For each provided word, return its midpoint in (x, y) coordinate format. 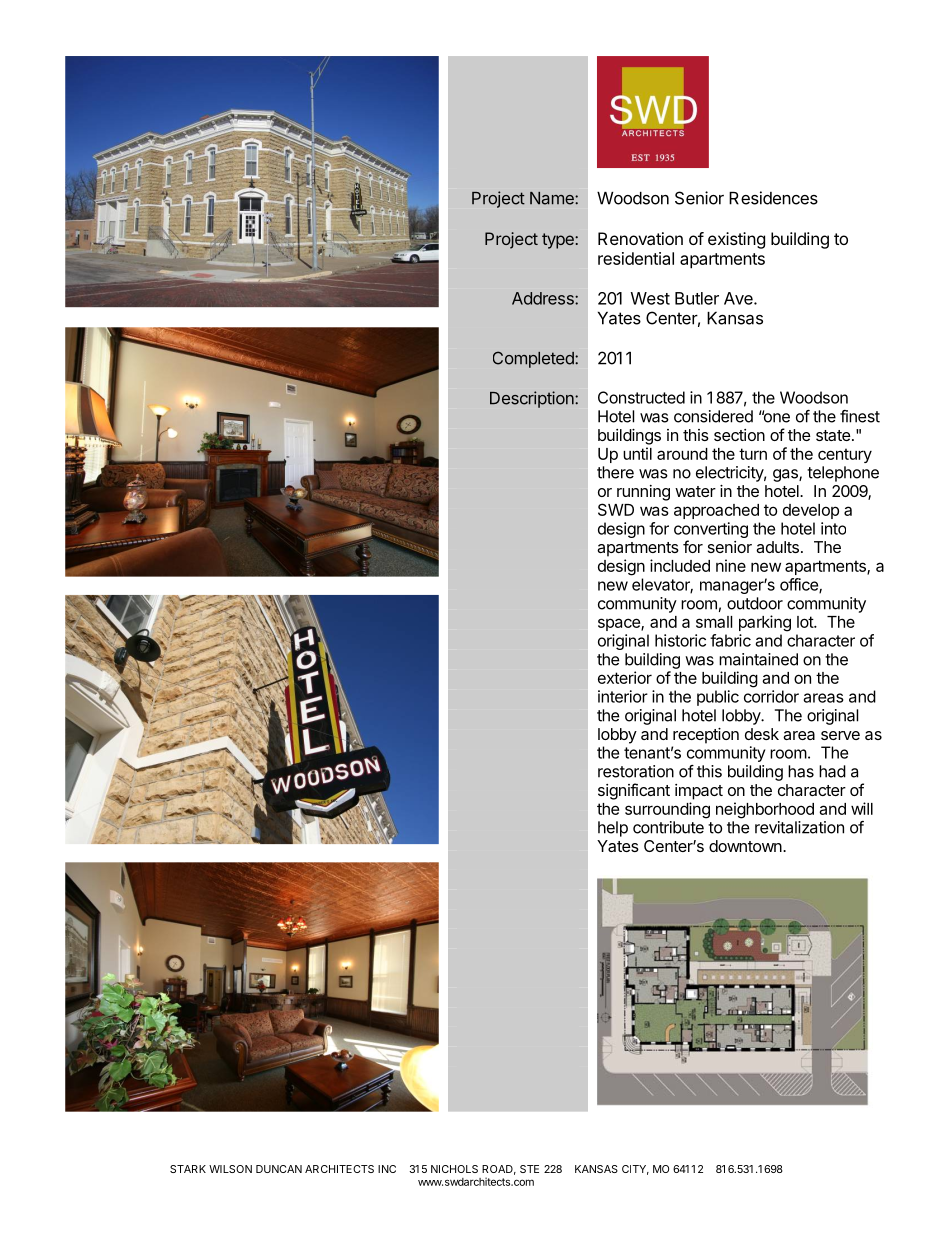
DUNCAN (279, 1169)
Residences (773, 198)
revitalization (799, 827)
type (559, 241)
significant (634, 791)
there (615, 472)
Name (553, 198)
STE (529, 1169)
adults (777, 547)
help (613, 829)
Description (533, 399)
